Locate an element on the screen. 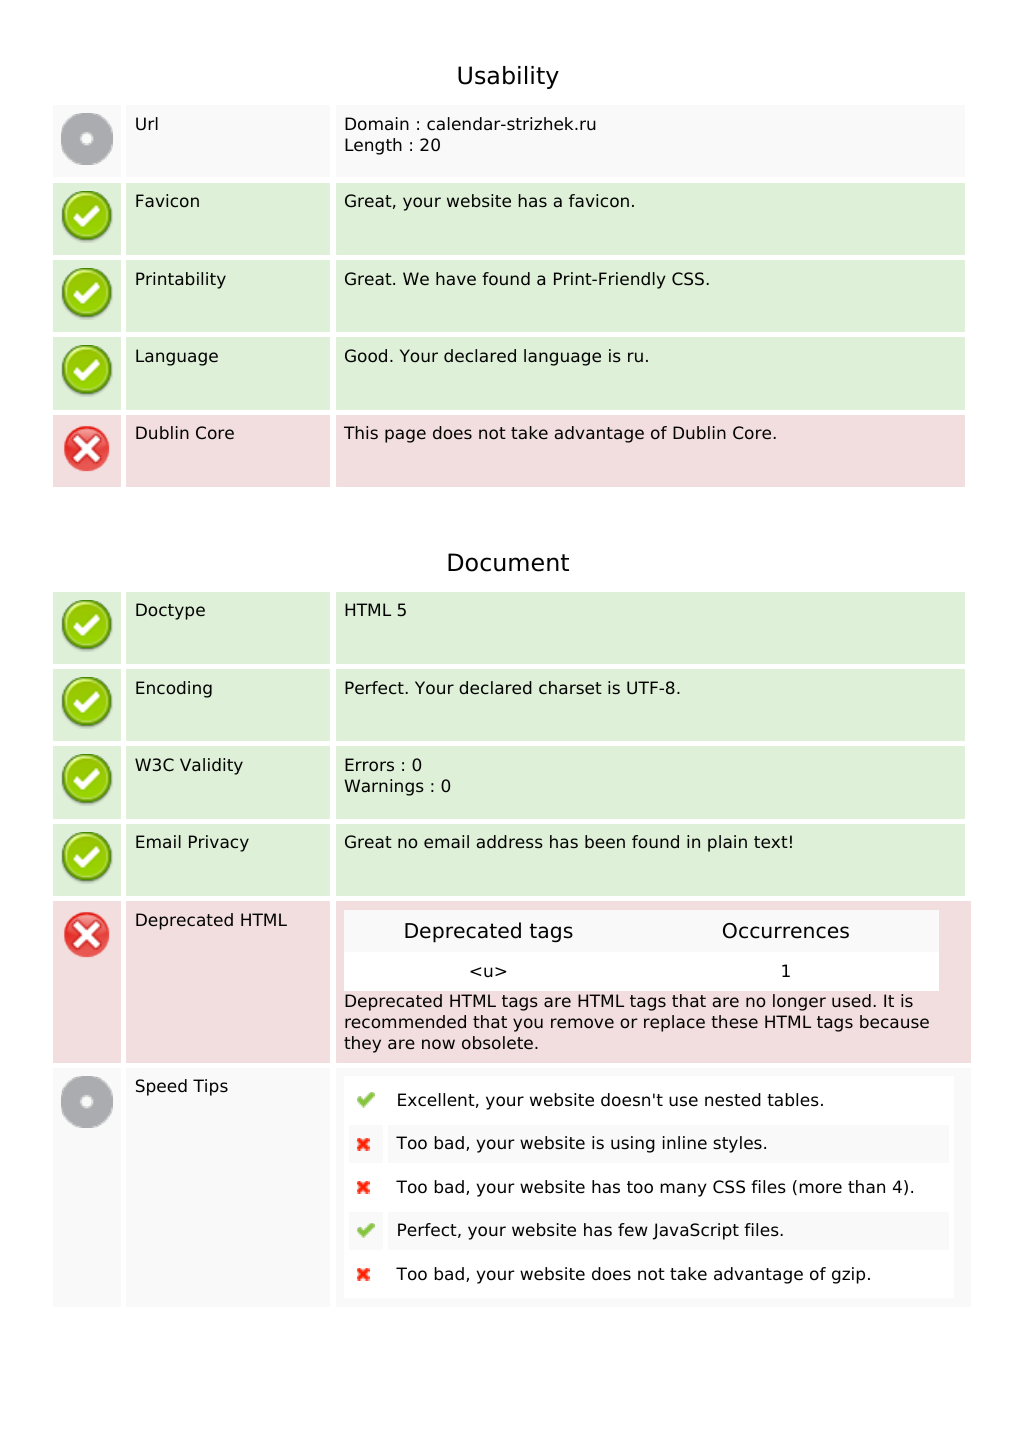  Tips is located at coordinates (210, 1087).
